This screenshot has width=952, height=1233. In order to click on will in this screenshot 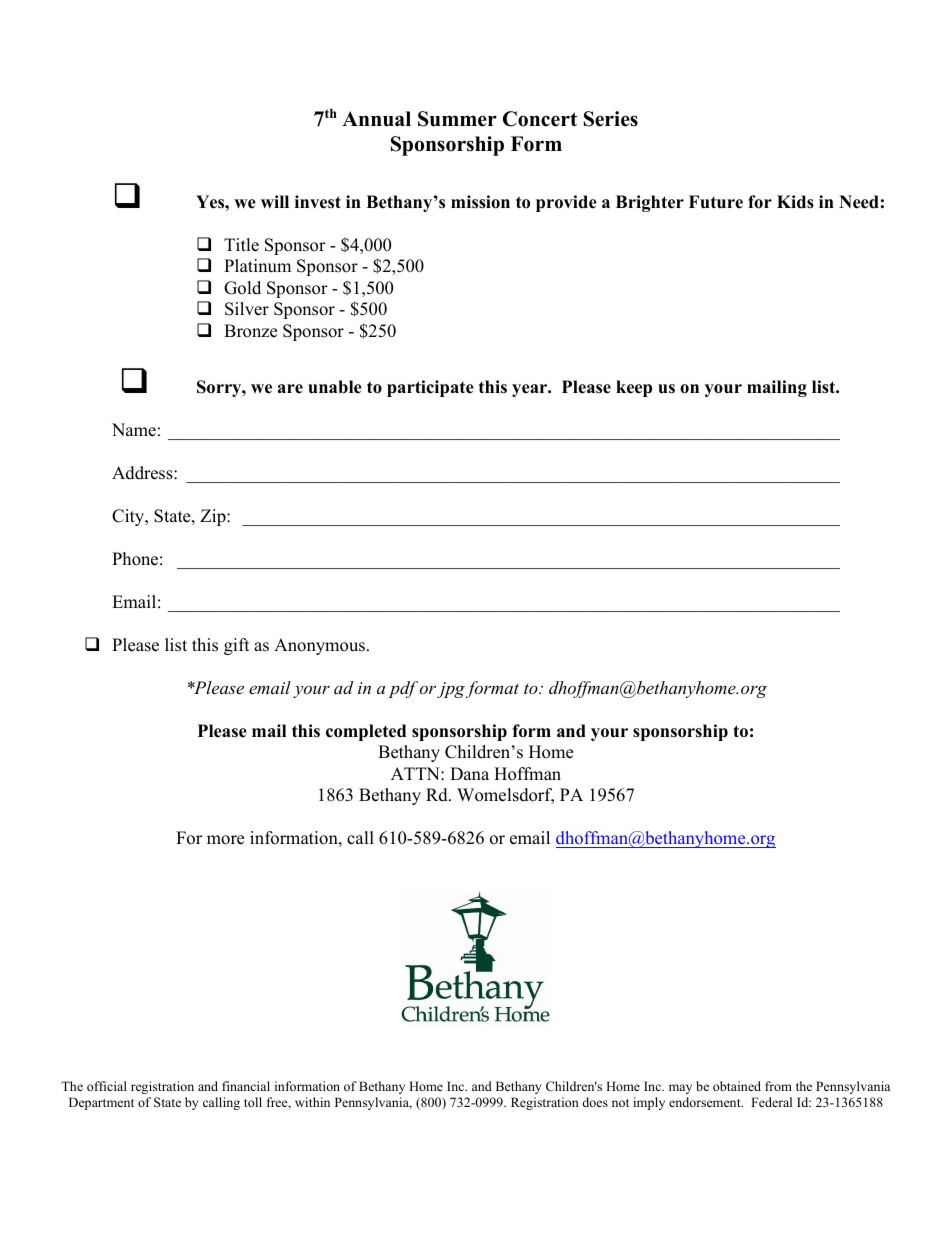, I will do `click(275, 201)`.
